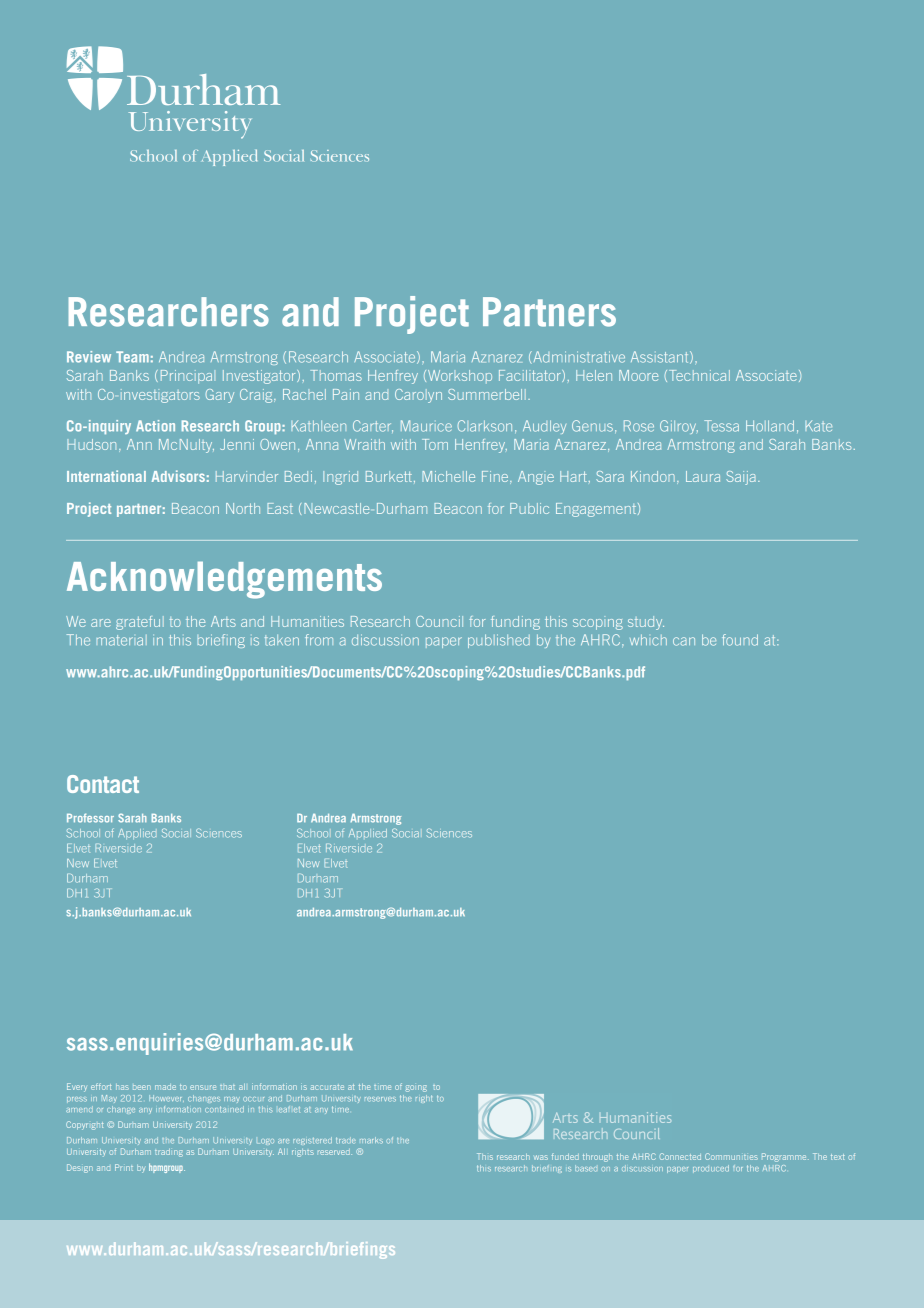 The width and height of the screenshot is (924, 1308). Describe the element at coordinates (684, 641) in the screenshot. I see `can` at that location.
